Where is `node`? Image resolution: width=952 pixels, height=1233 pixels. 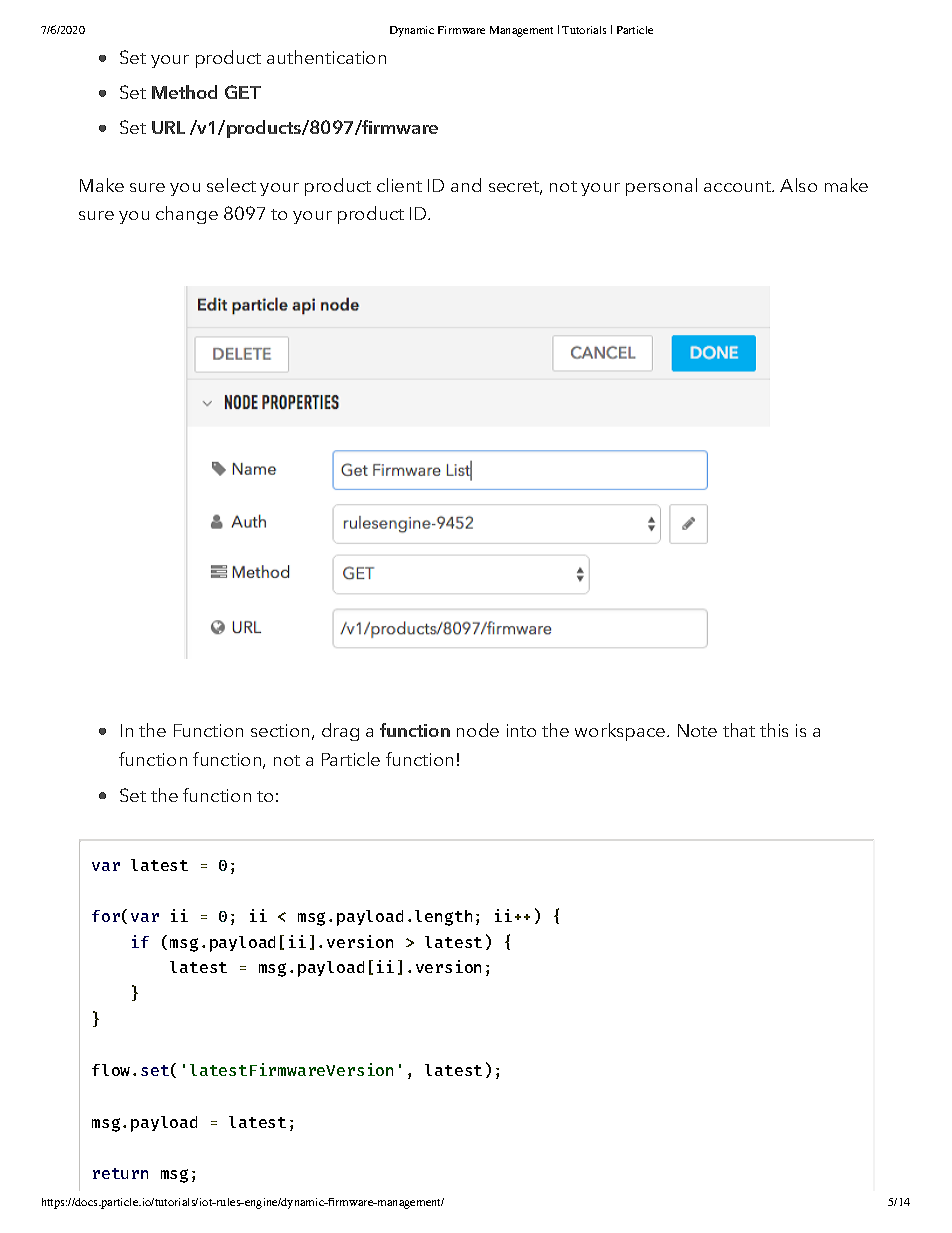
node is located at coordinates (478, 730).
